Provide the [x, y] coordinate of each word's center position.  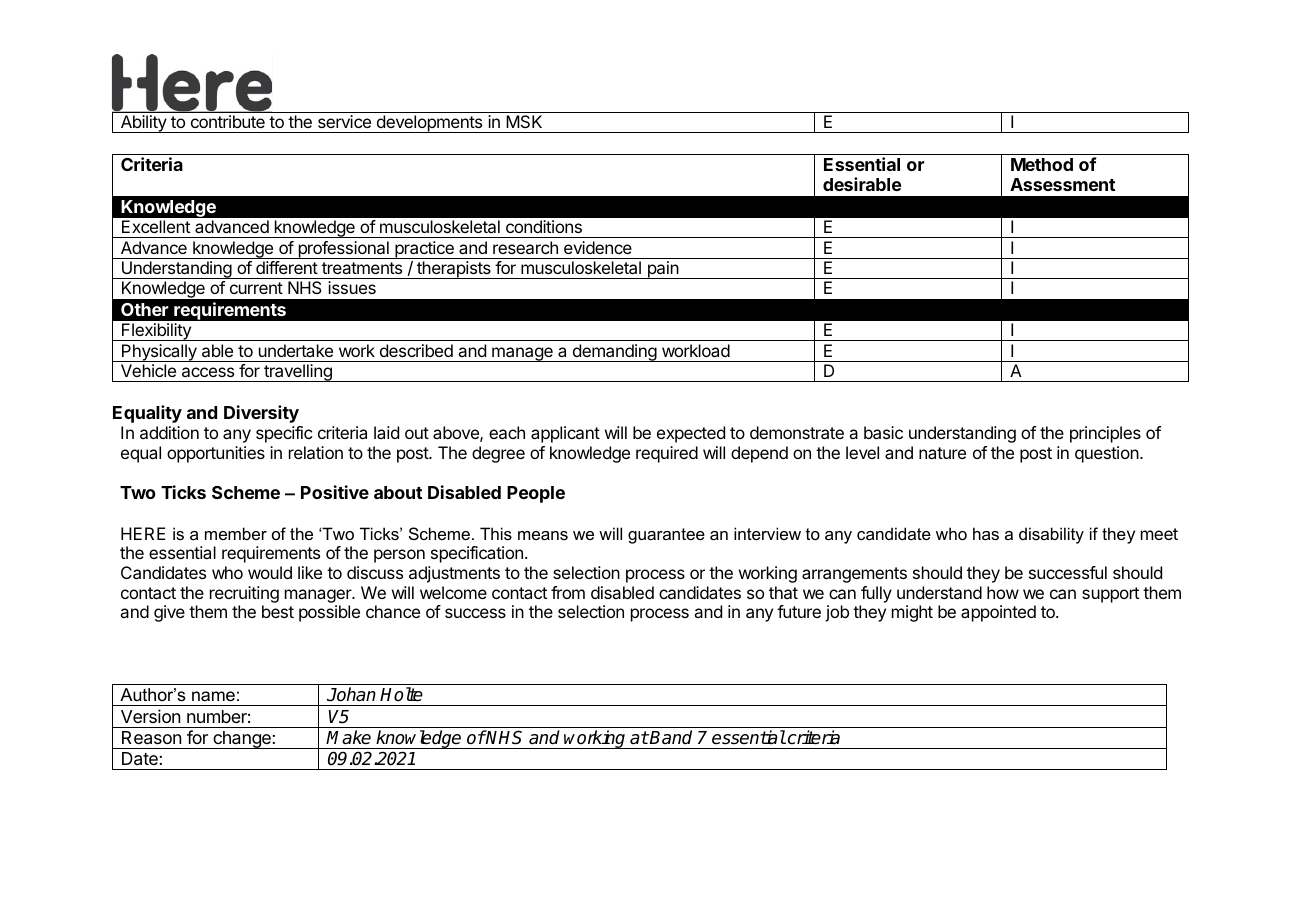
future [799, 611]
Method [1042, 164]
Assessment [1062, 184]
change [242, 740]
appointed [998, 613]
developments [429, 124]
